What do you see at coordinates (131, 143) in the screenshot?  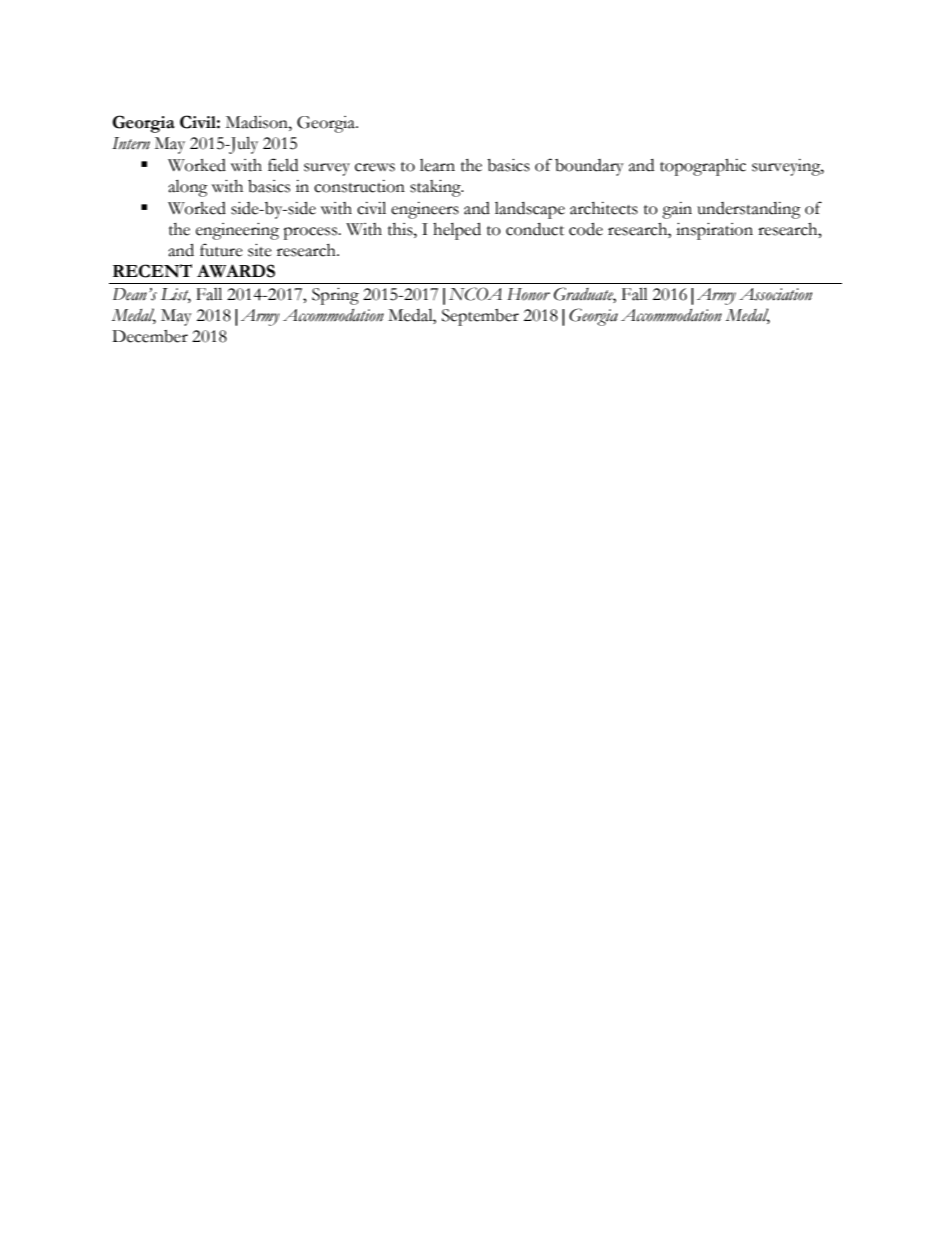 I see `Intern` at bounding box center [131, 143].
